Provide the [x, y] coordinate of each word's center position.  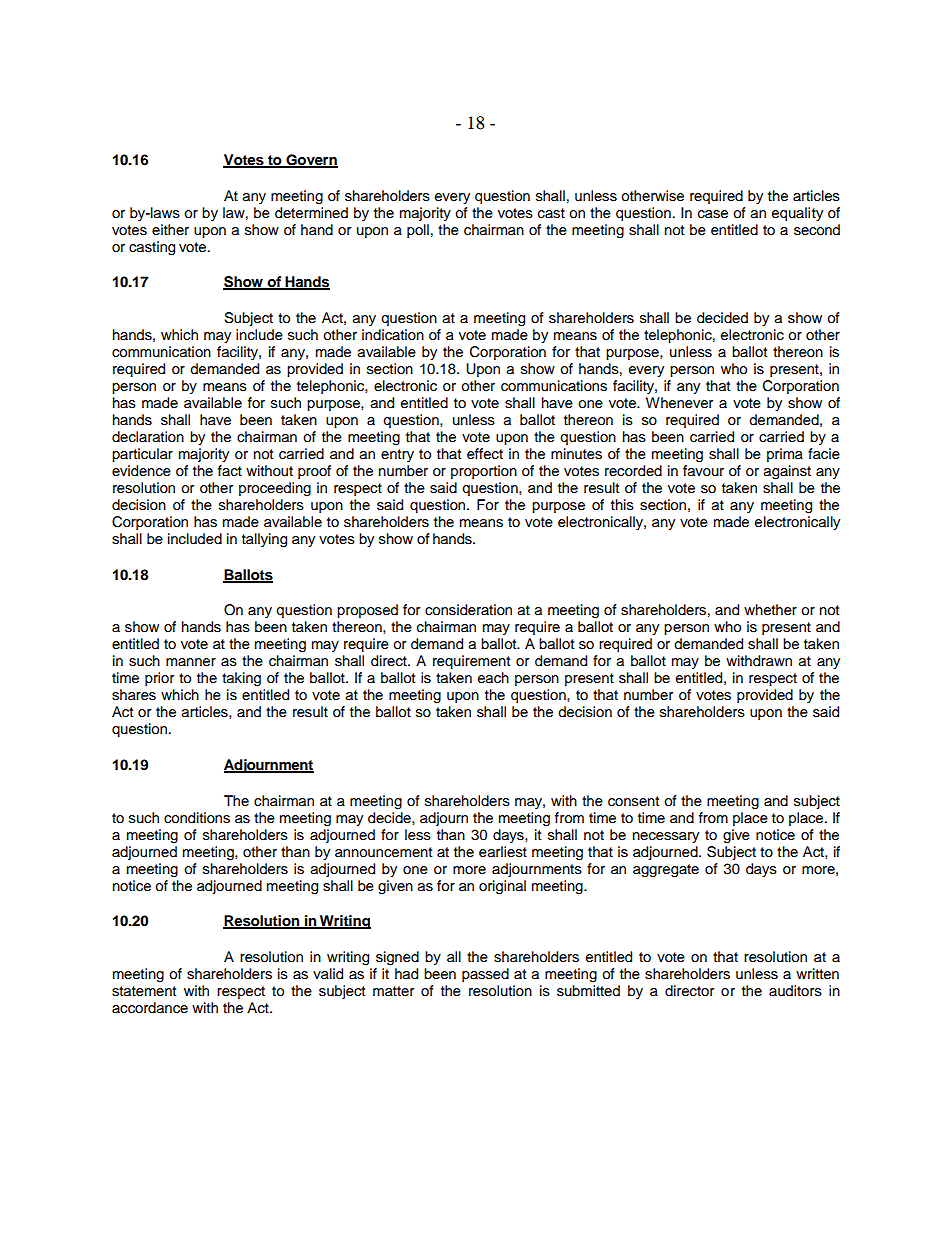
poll [418, 231]
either [170, 229]
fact [230, 471]
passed [485, 975]
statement [144, 991]
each [493, 678]
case [713, 214]
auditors [795, 991]
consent [633, 801]
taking [241, 679]
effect [485, 454]
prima [785, 455]
